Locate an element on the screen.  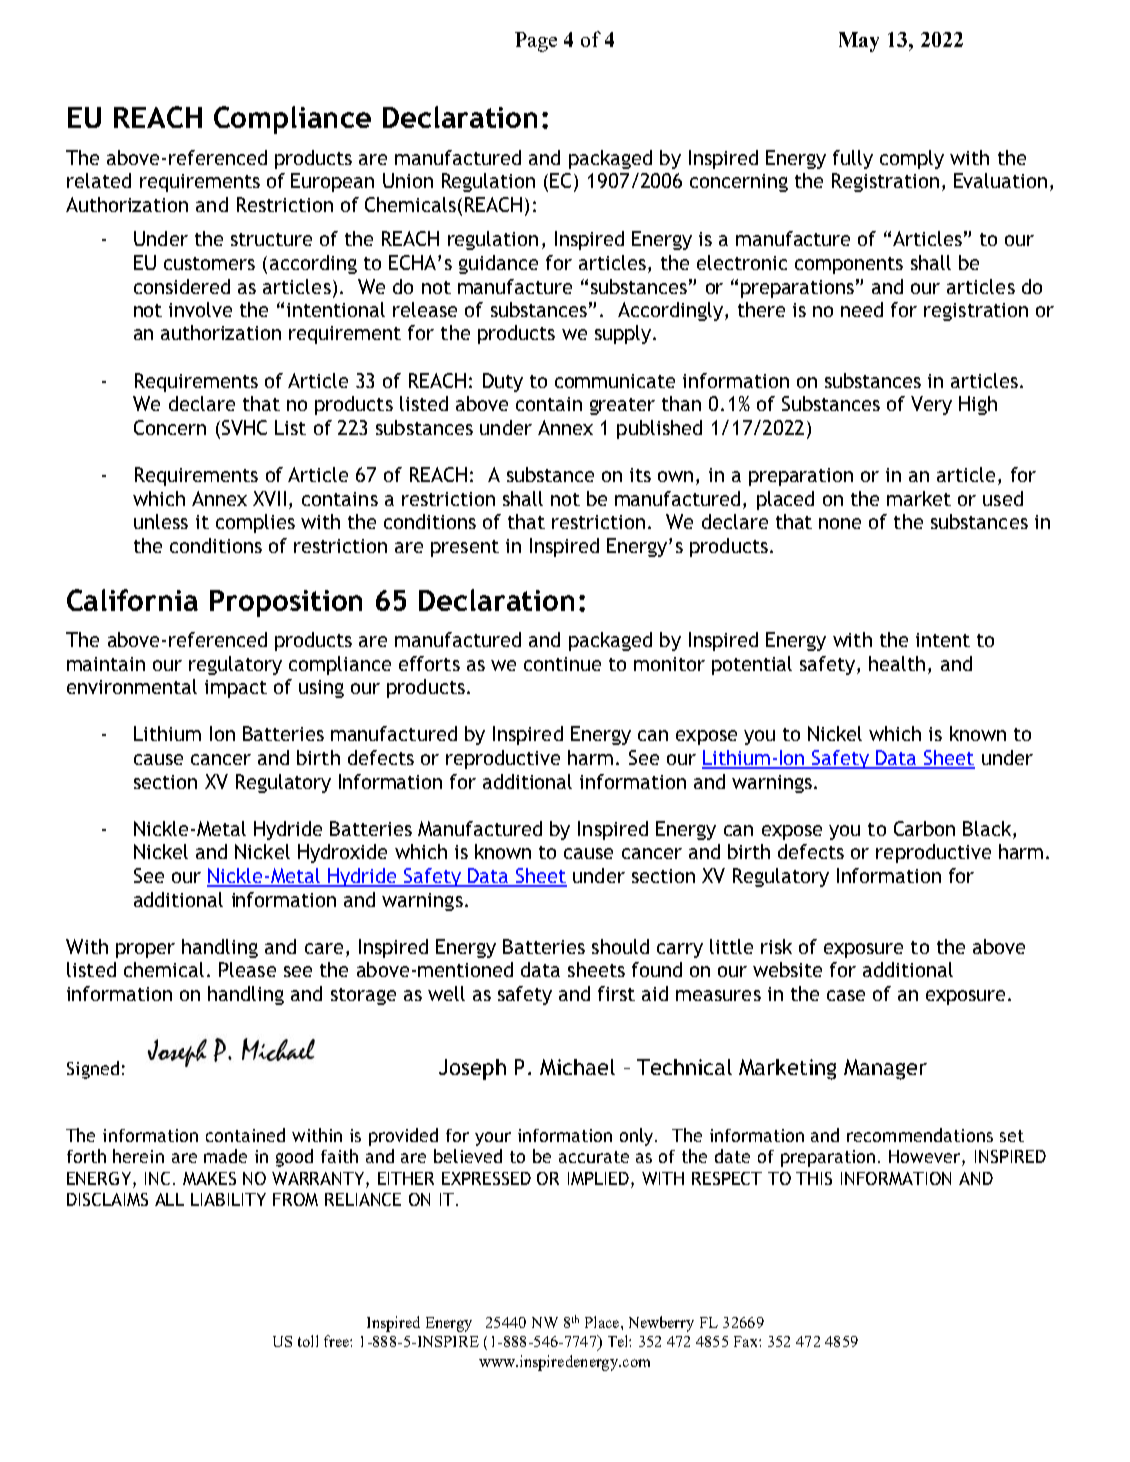
Duty is located at coordinates (503, 382).
